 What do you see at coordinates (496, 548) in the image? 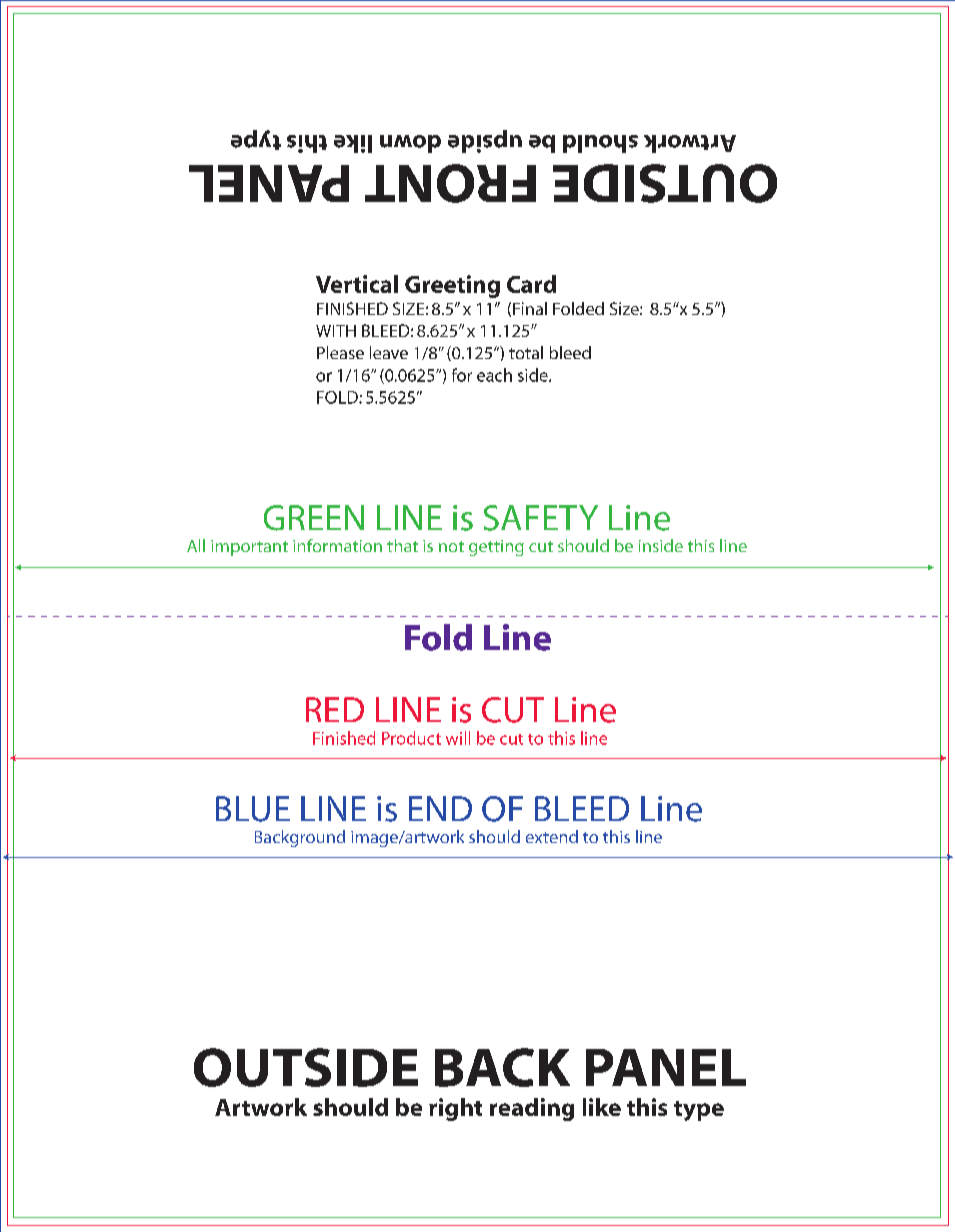
I see `getting` at bounding box center [496, 548].
